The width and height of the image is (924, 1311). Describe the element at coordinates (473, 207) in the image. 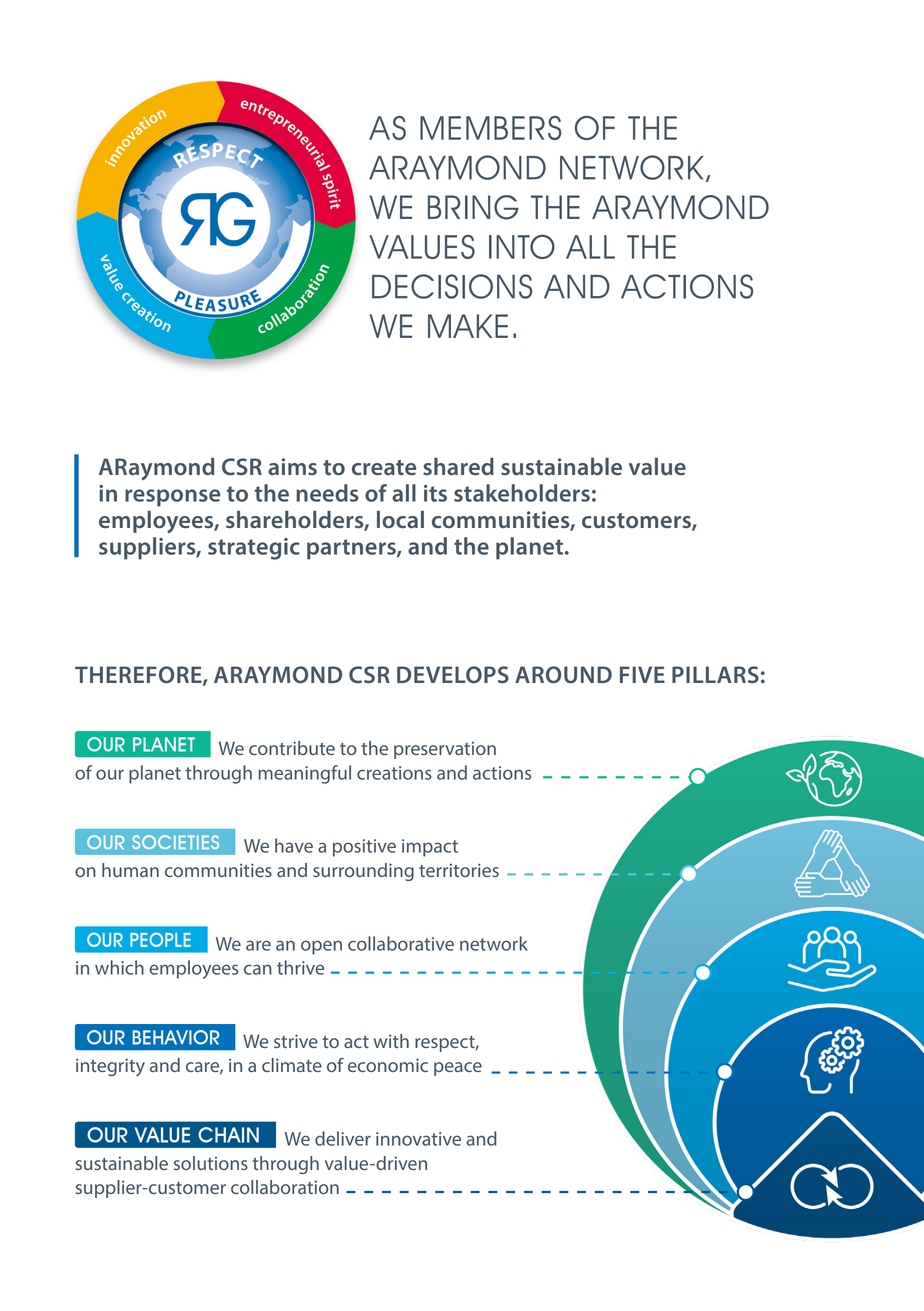

I see `BRING` at that location.
